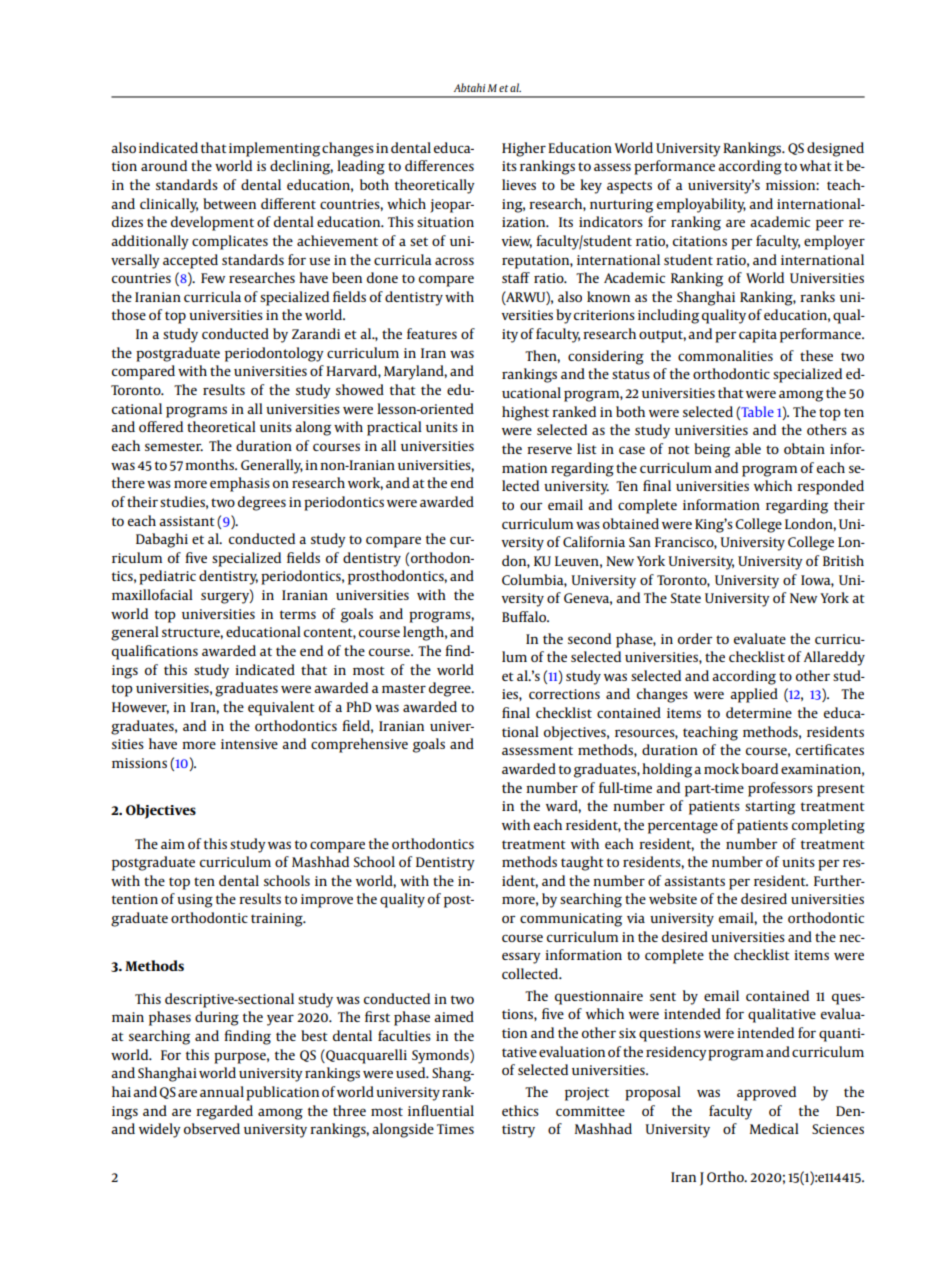 This screenshot has width=952, height=1271. What do you see at coordinates (439, 165) in the screenshot?
I see `differences` at bounding box center [439, 165].
